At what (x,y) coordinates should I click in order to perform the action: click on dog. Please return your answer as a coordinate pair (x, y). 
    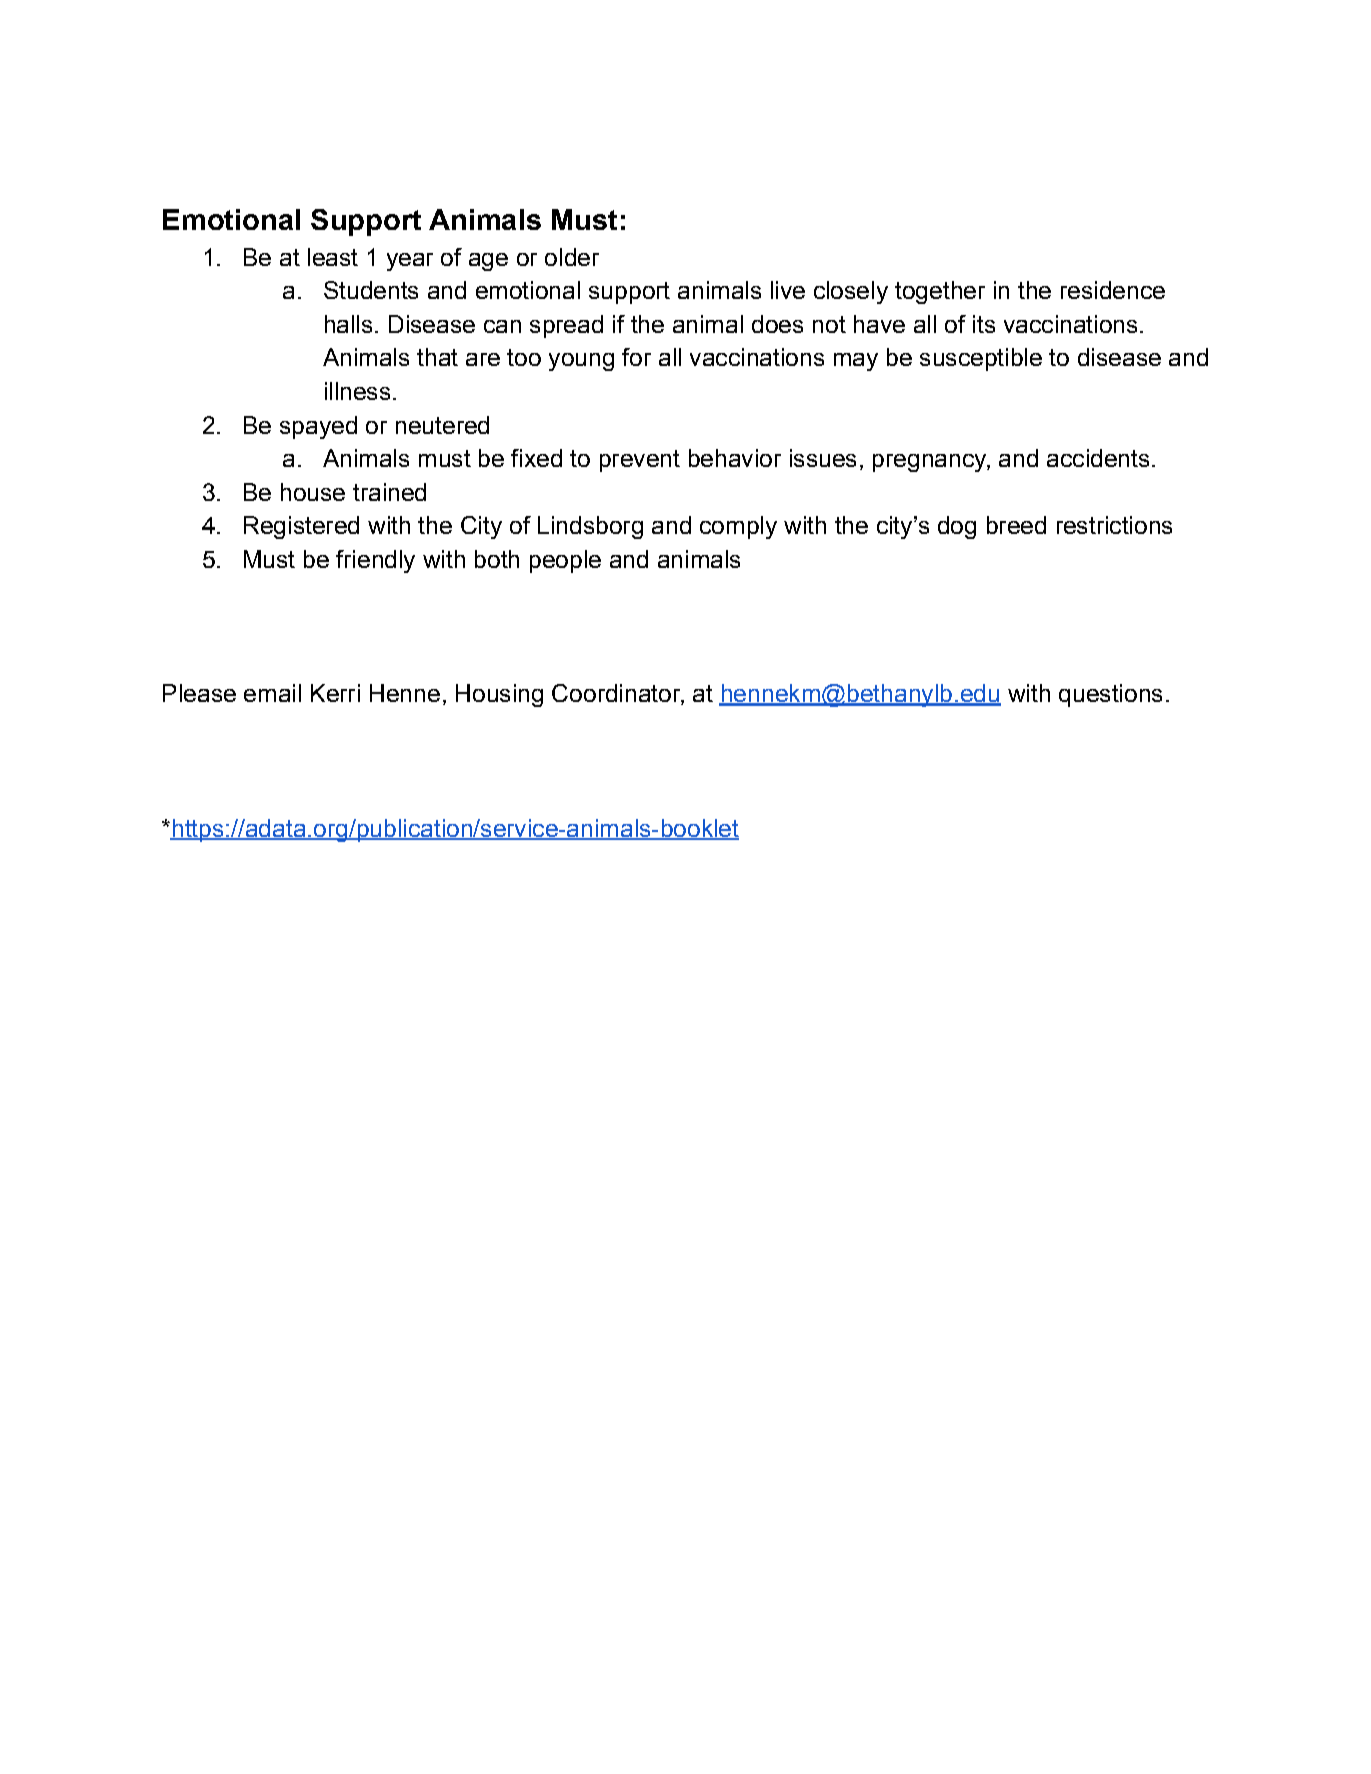
    Looking at the image, I should click on (957, 527).
